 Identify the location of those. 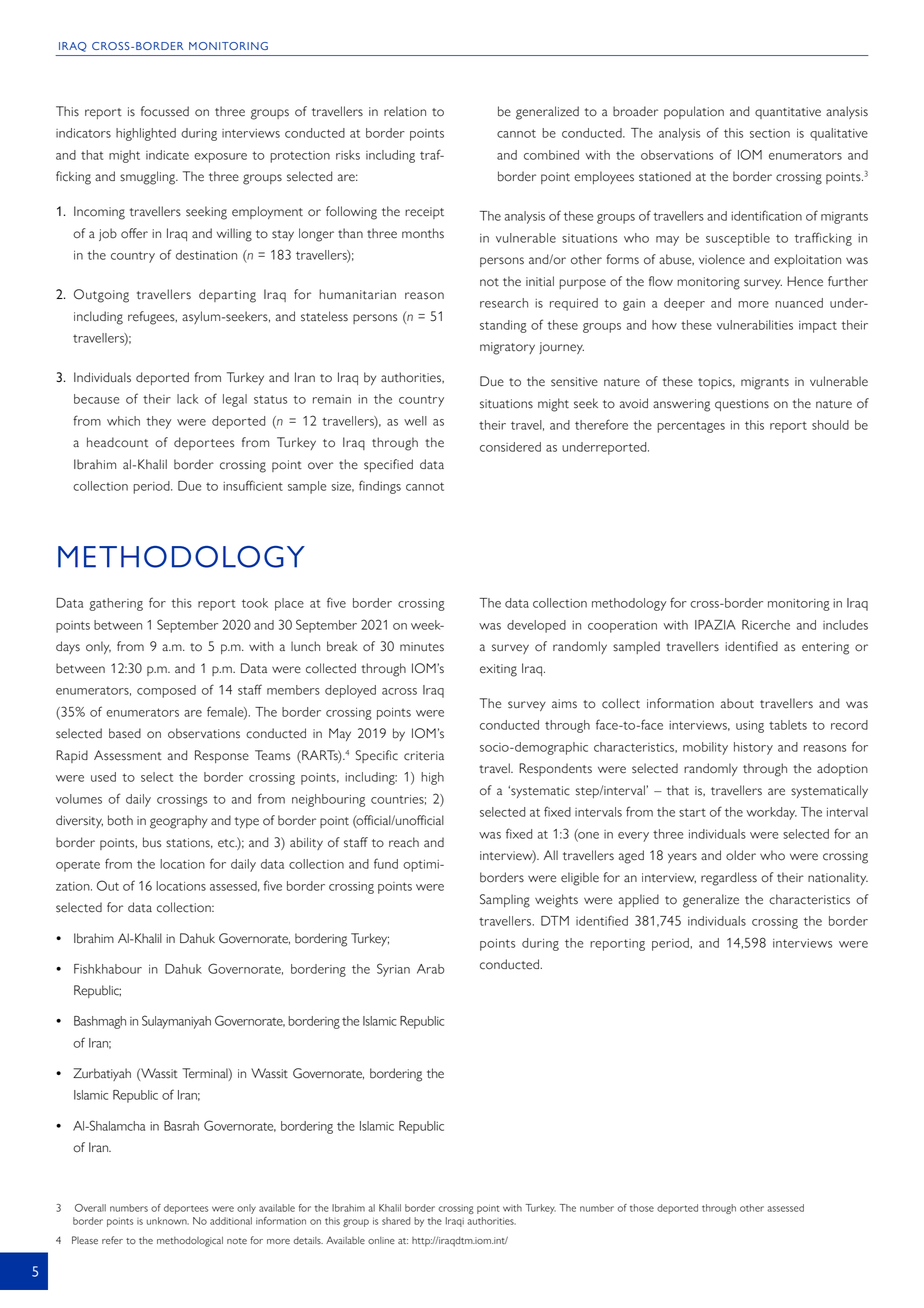
(642, 1208).
